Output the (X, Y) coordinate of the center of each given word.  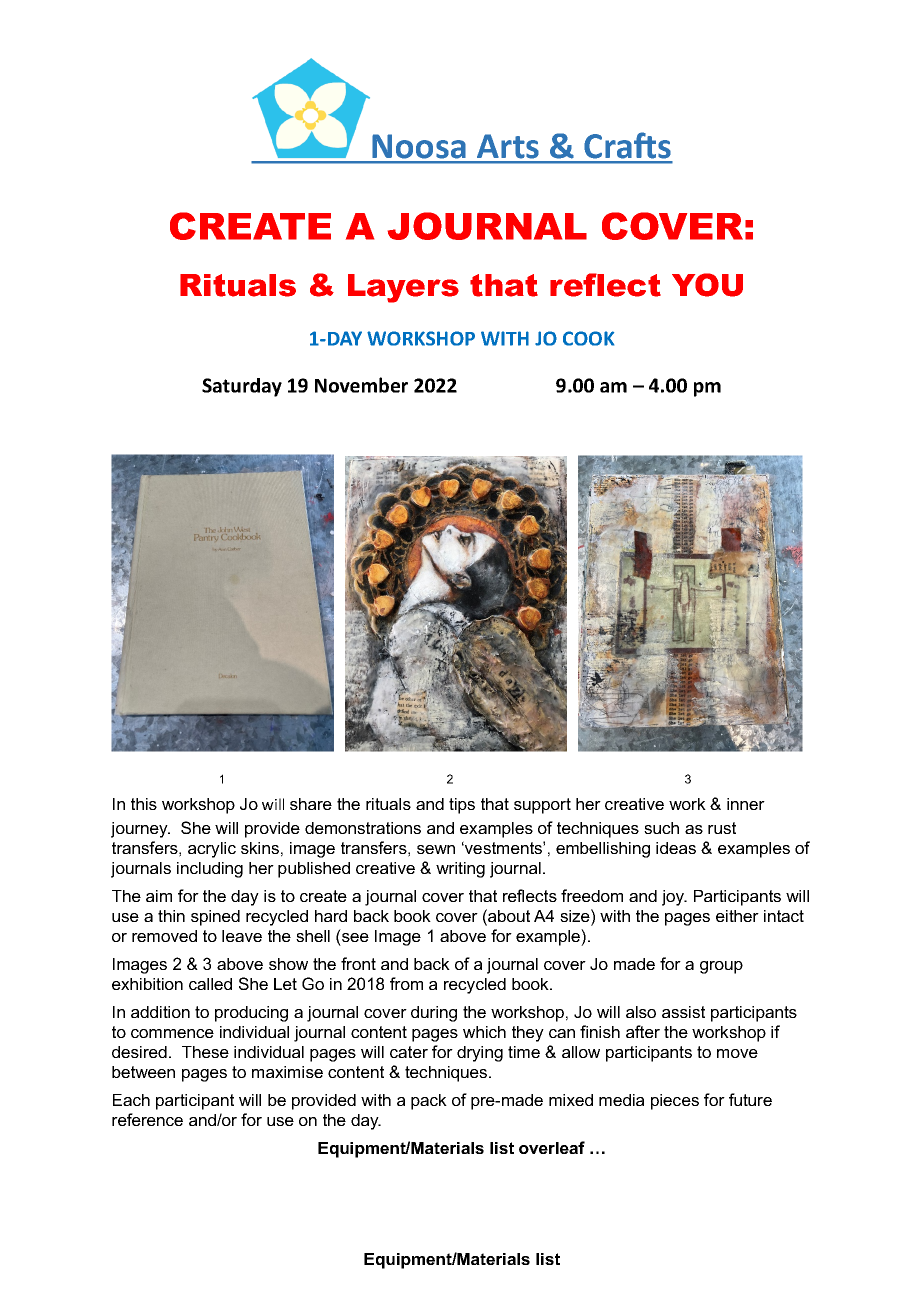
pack (429, 1102)
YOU (707, 285)
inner (746, 804)
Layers (403, 288)
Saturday (242, 387)
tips (462, 806)
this (144, 804)
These (205, 1052)
